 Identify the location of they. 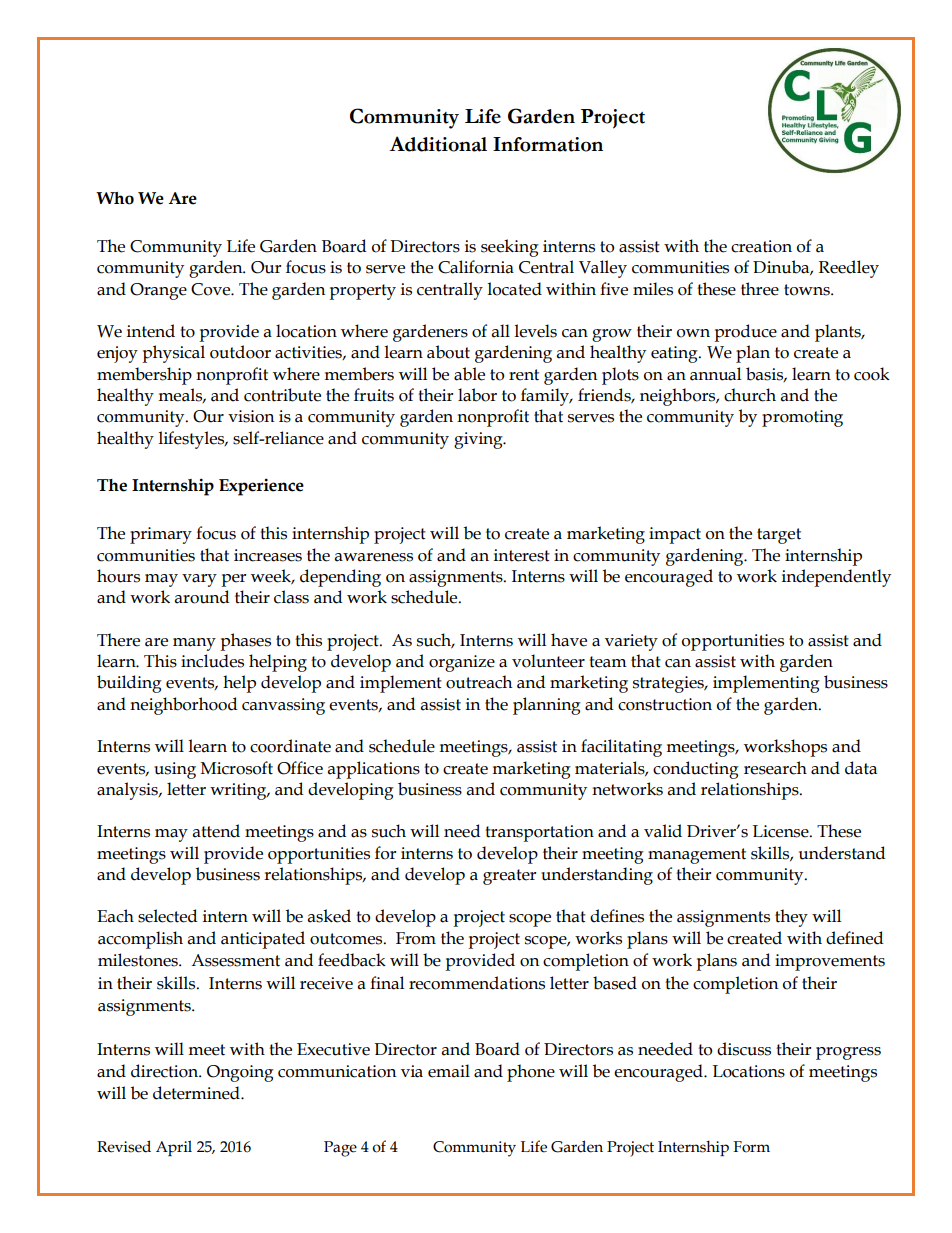
(791, 918).
